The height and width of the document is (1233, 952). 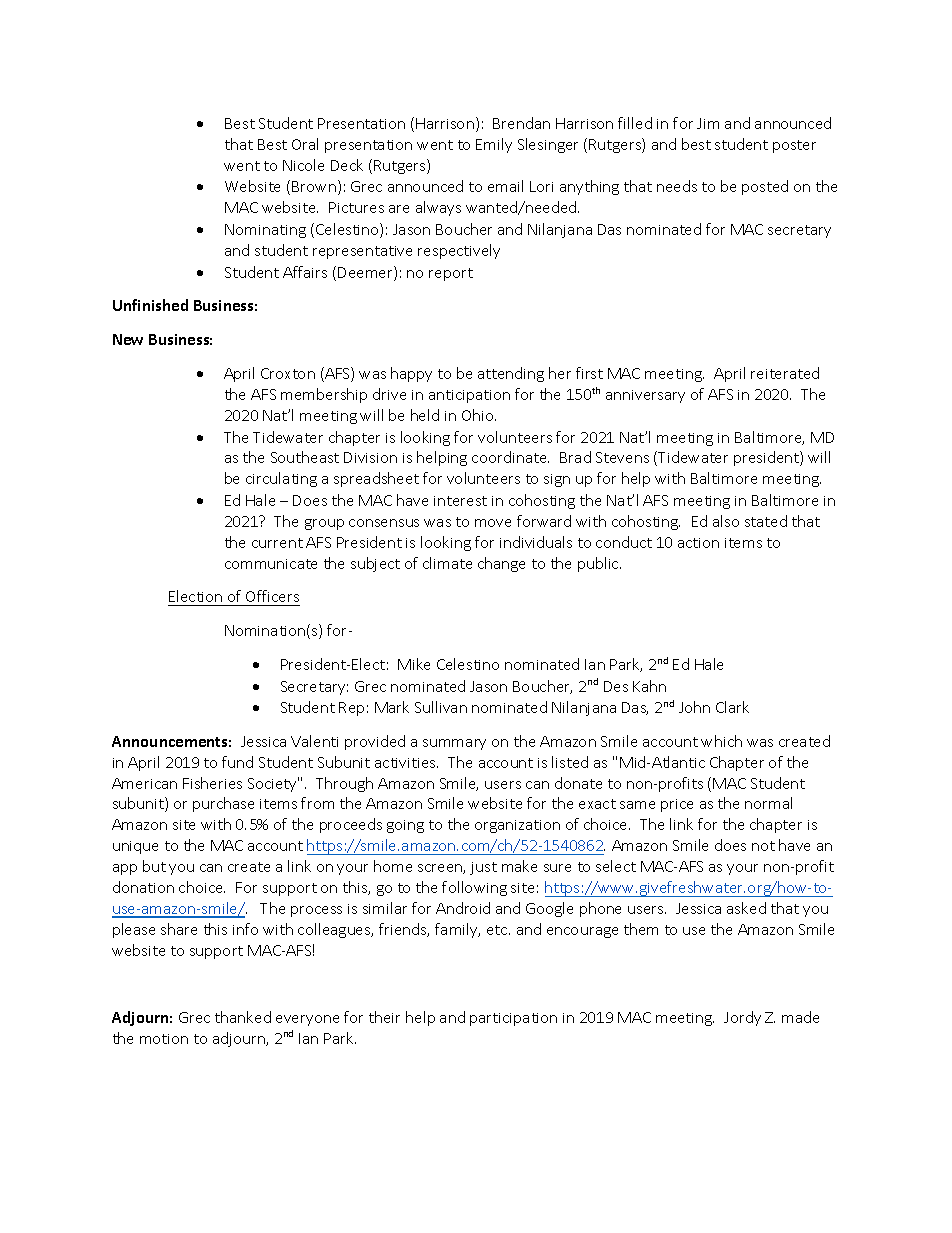 I want to click on organization, so click(x=517, y=826).
